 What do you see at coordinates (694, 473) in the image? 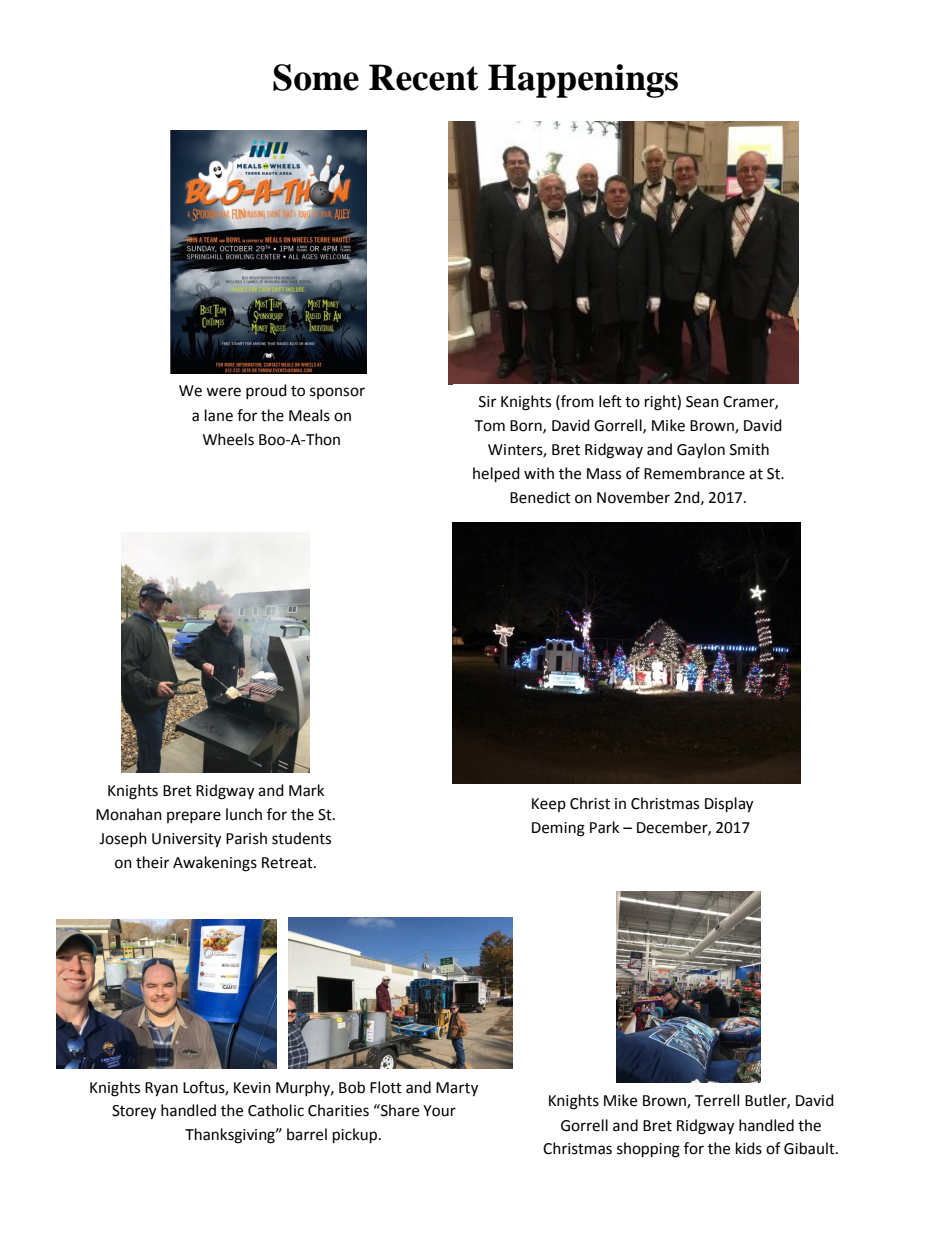
I see `Remembrance` at bounding box center [694, 473].
